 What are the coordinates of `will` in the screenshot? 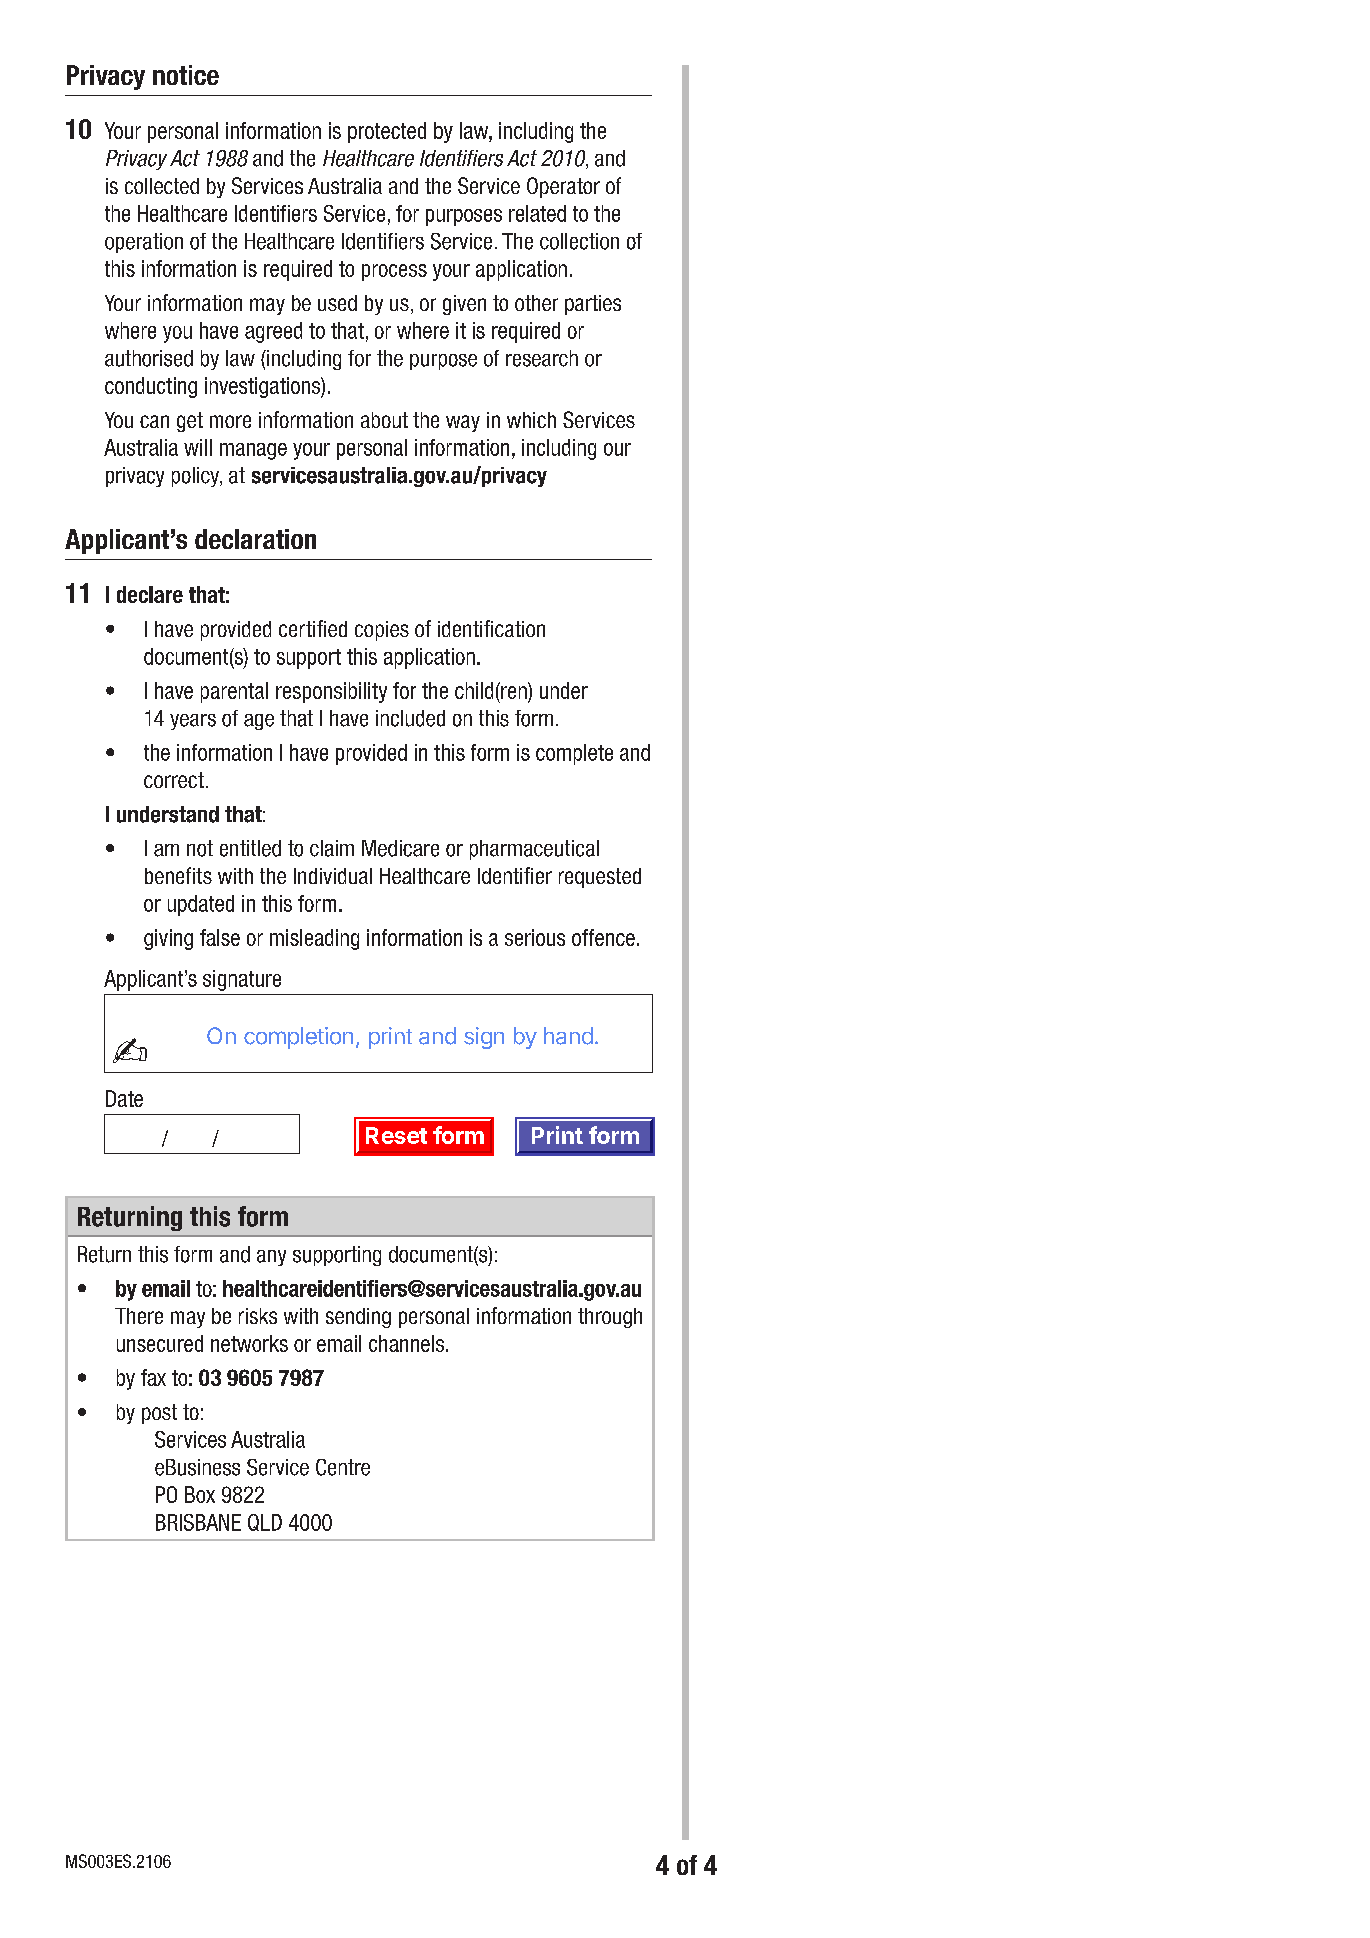 It's located at (198, 447).
